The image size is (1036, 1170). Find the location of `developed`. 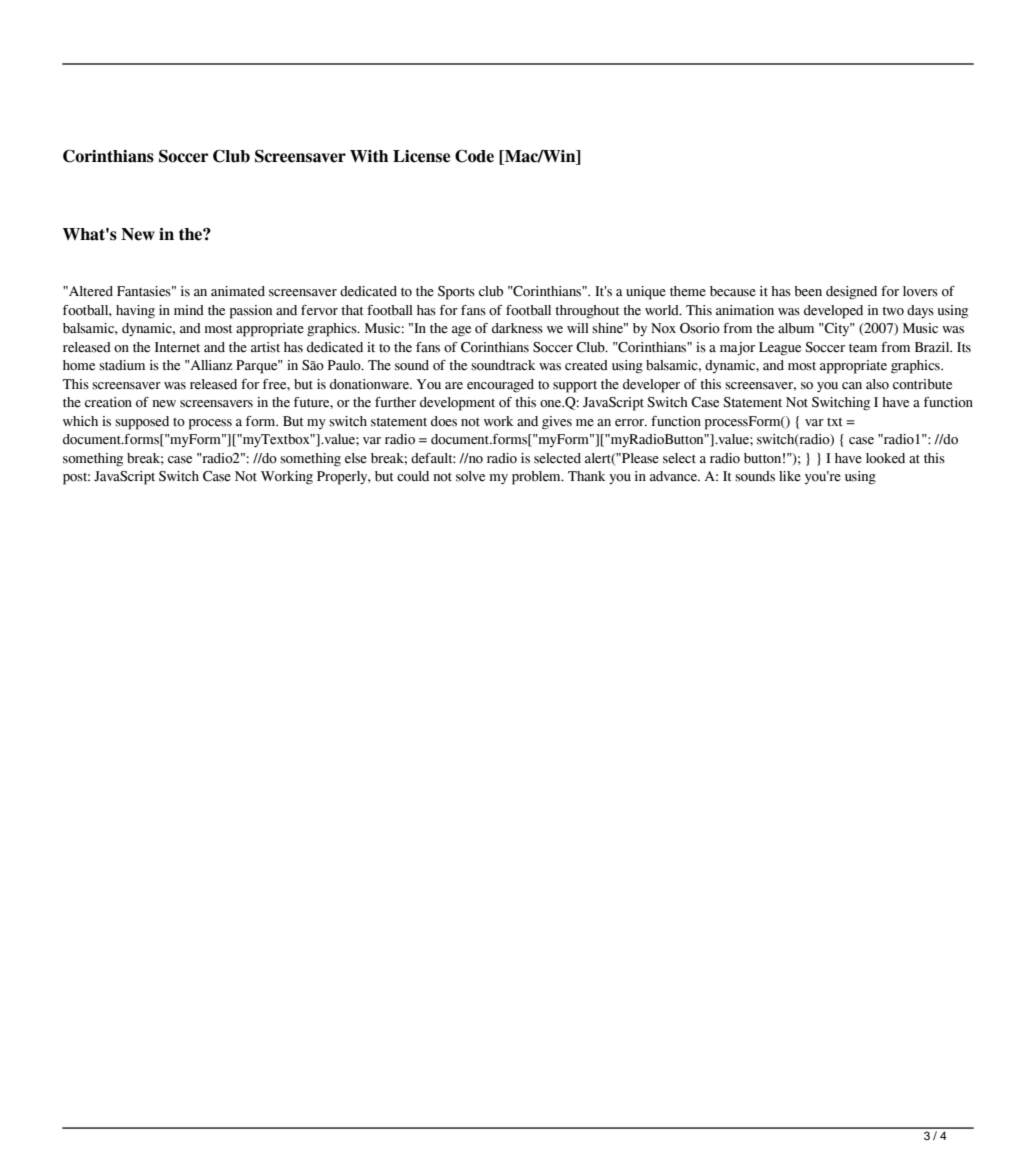

developed is located at coordinates (833, 312).
